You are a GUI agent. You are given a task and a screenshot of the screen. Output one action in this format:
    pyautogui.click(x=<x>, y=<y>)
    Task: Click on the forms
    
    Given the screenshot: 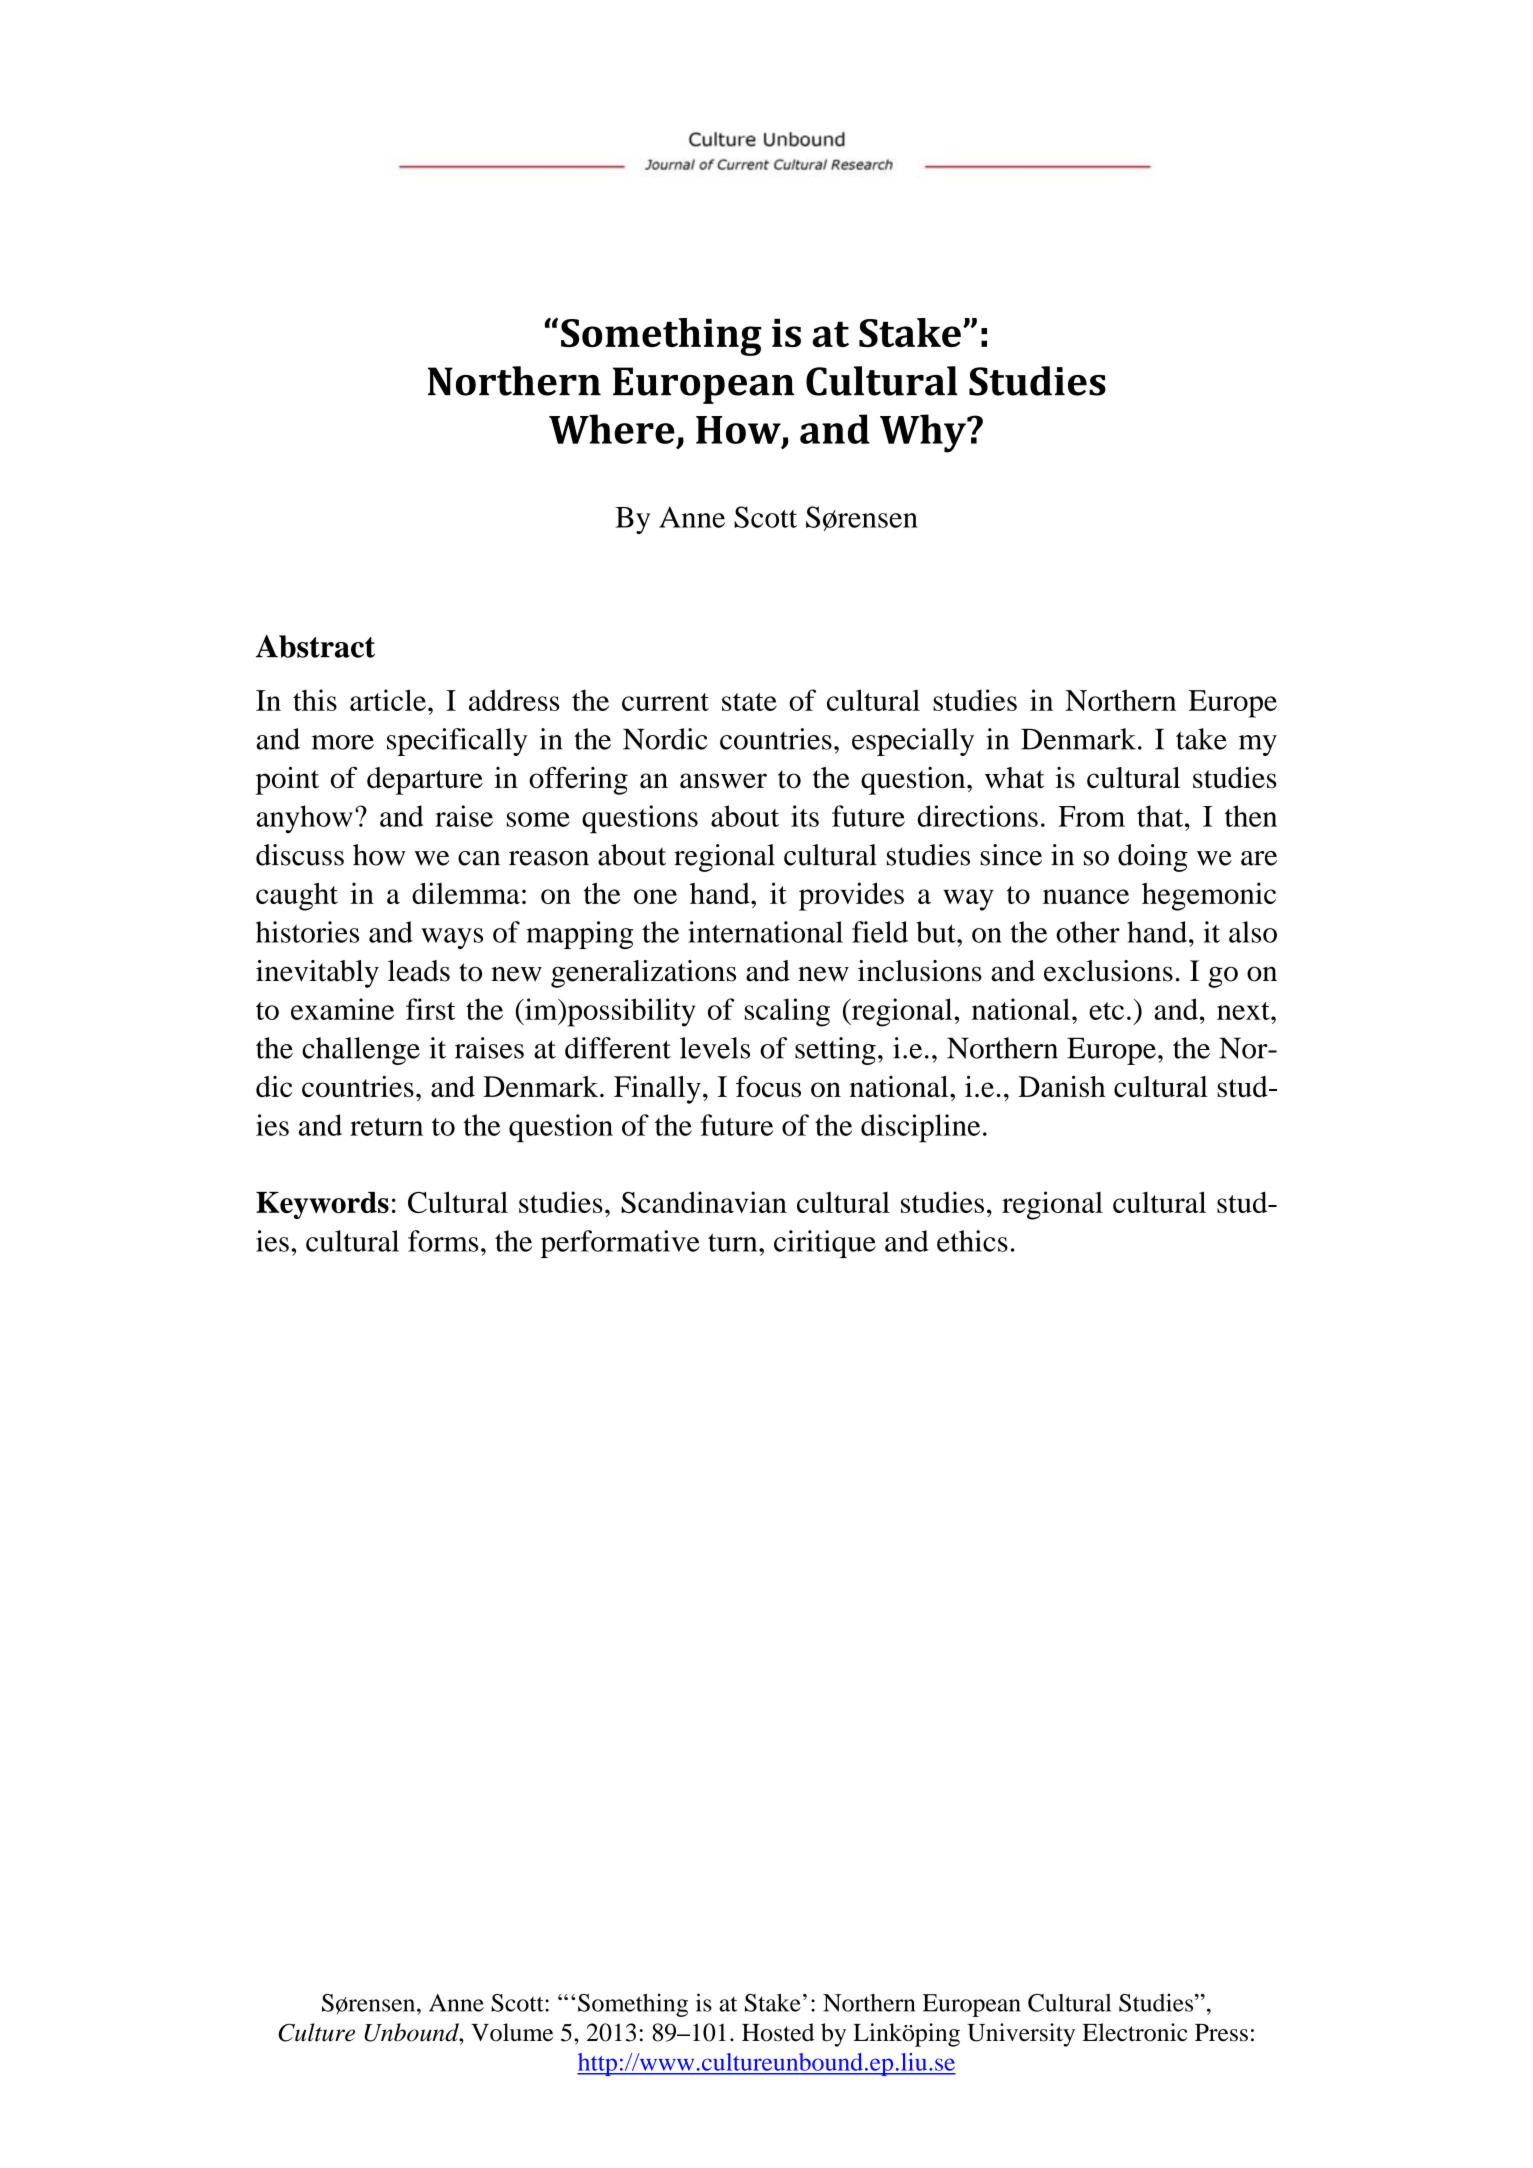 What is the action you would take?
    pyautogui.click(x=443, y=1241)
